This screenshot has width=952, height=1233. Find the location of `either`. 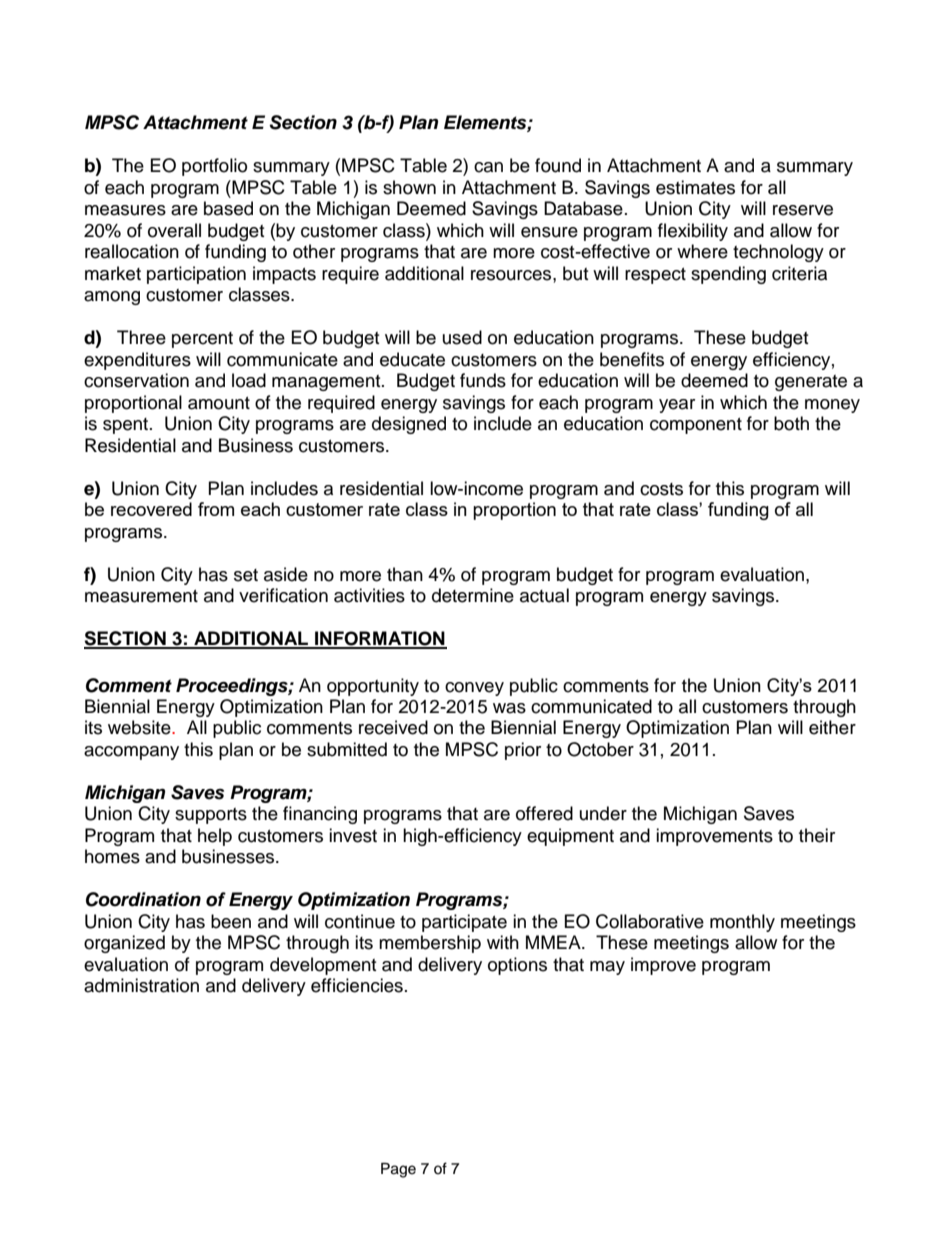

either is located at coordinates (832, 727).
